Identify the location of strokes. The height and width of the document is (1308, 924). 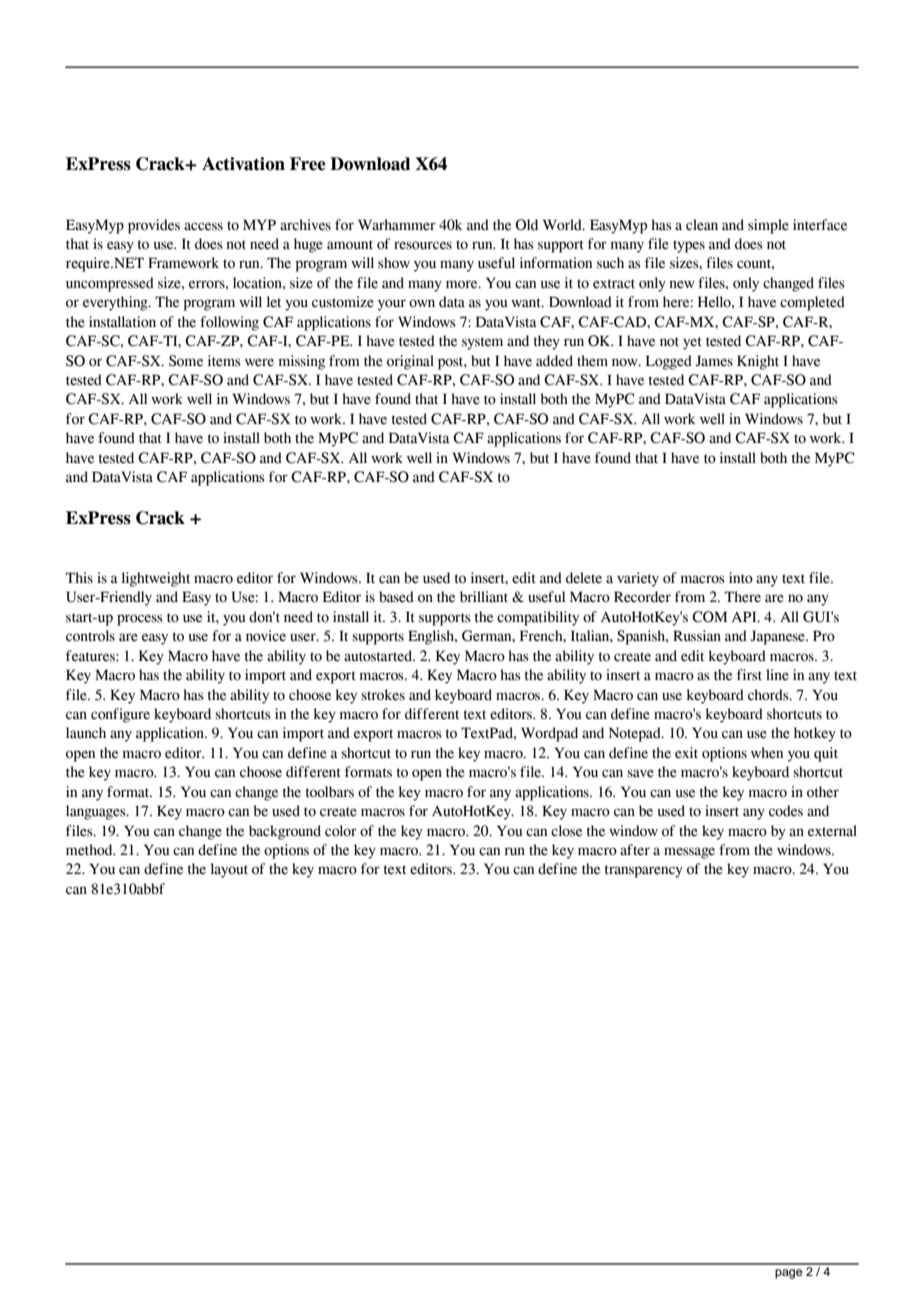
(383, 695).
